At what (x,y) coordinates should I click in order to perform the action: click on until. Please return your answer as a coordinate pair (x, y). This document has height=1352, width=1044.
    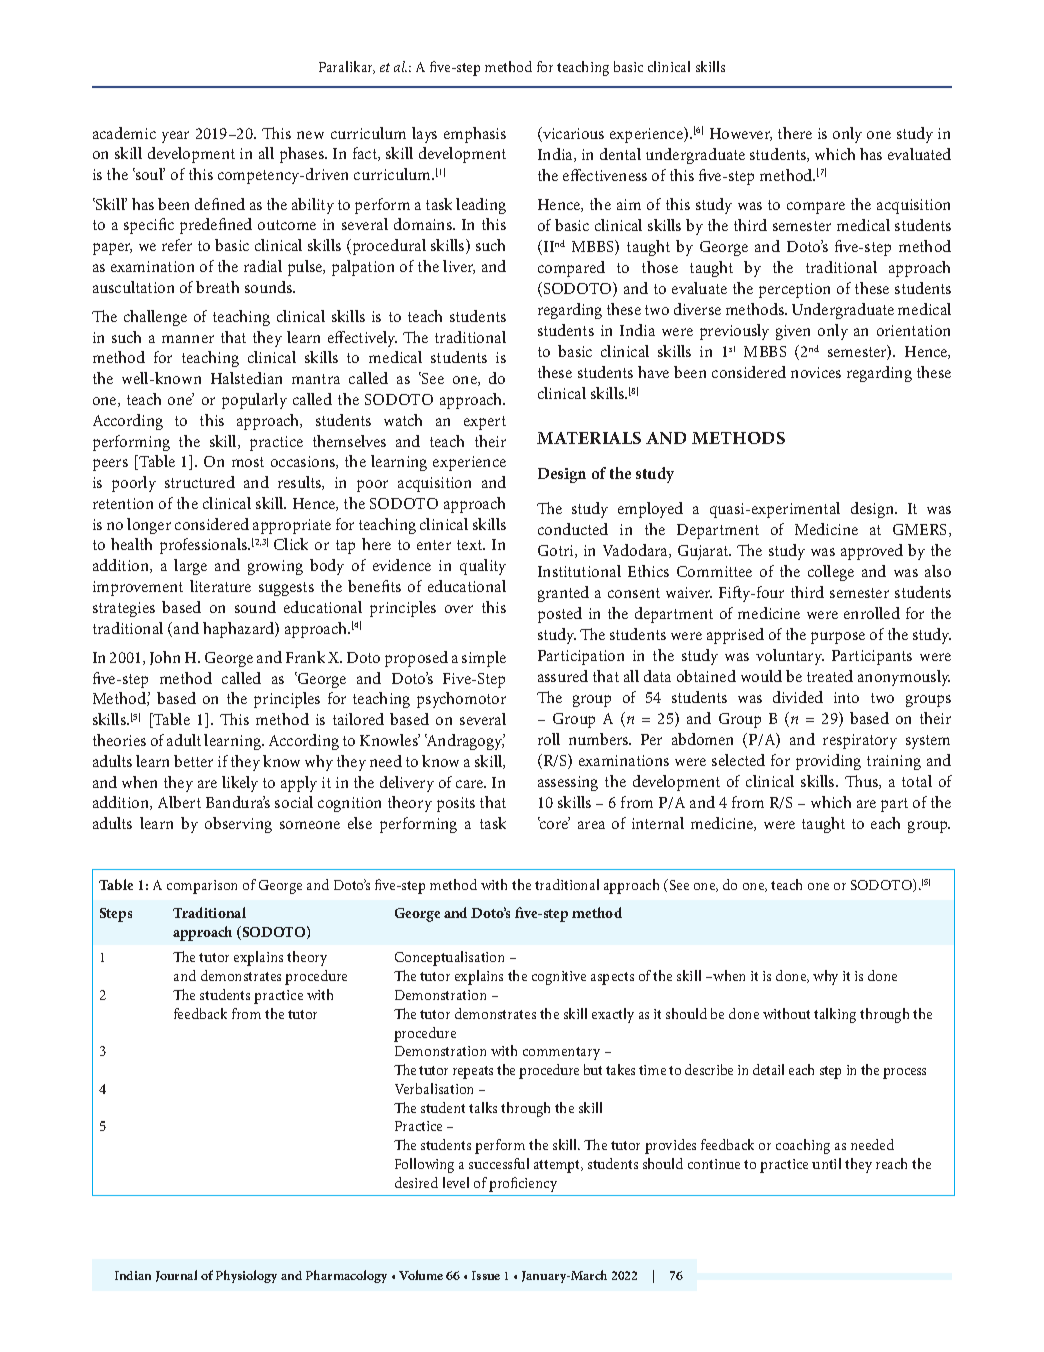
    Looking at the image, I should click on (826, 1163).
